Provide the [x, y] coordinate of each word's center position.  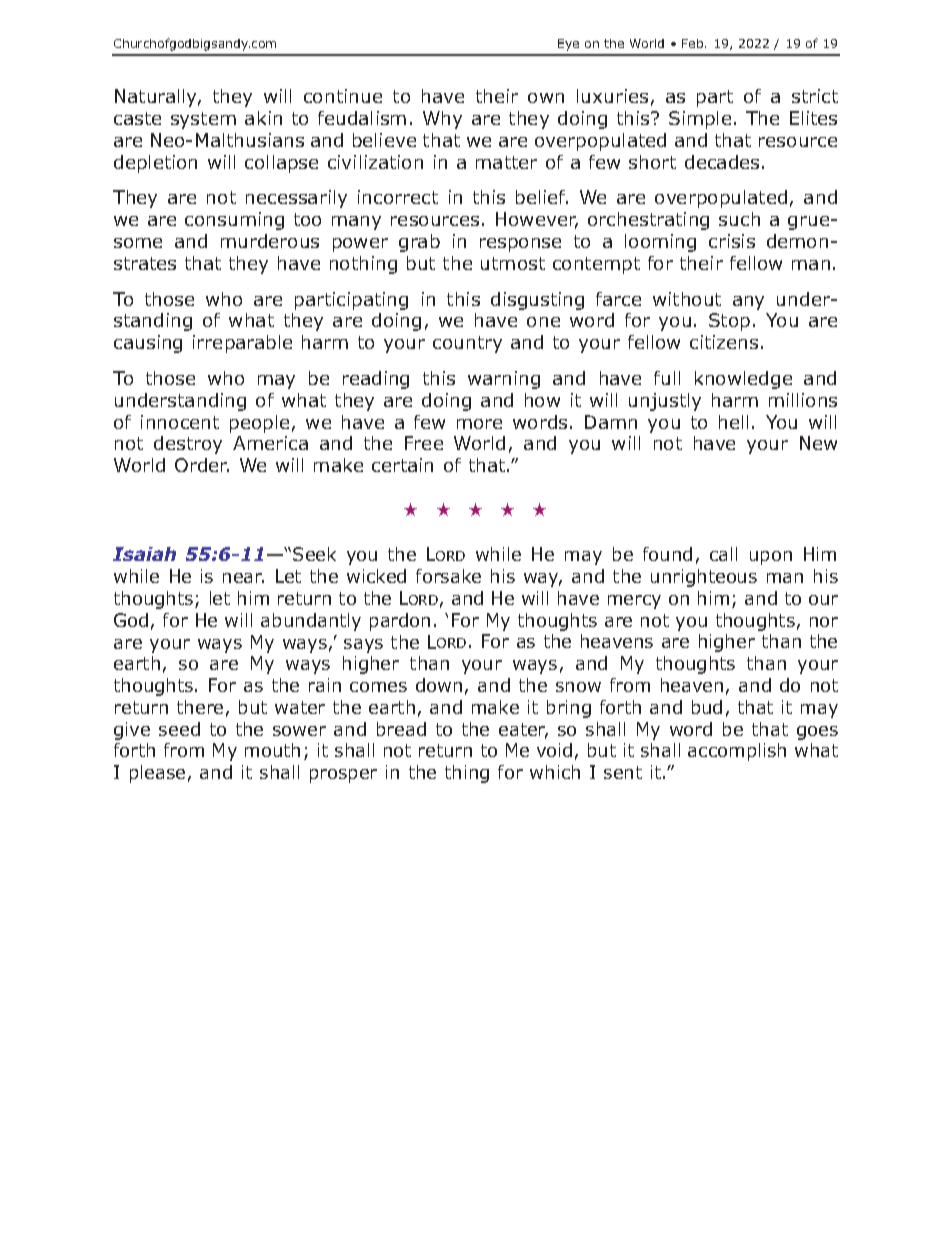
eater [523, 731]
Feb [694, 43]
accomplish [737, 752]
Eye [568, 45]
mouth [272, 750]
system [203, 120]
